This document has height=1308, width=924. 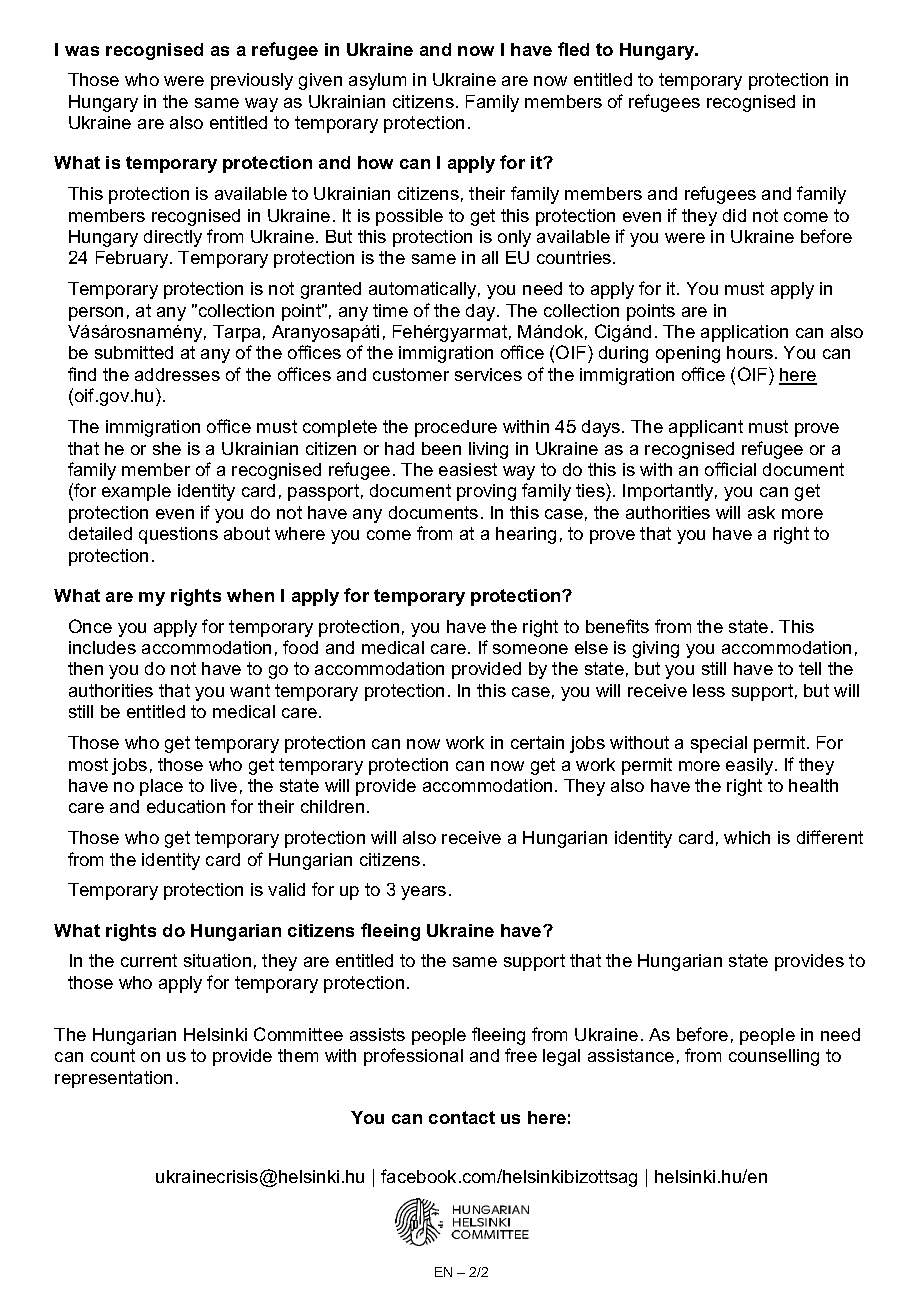 I want to click on certain, so click(x=537, y=742).
